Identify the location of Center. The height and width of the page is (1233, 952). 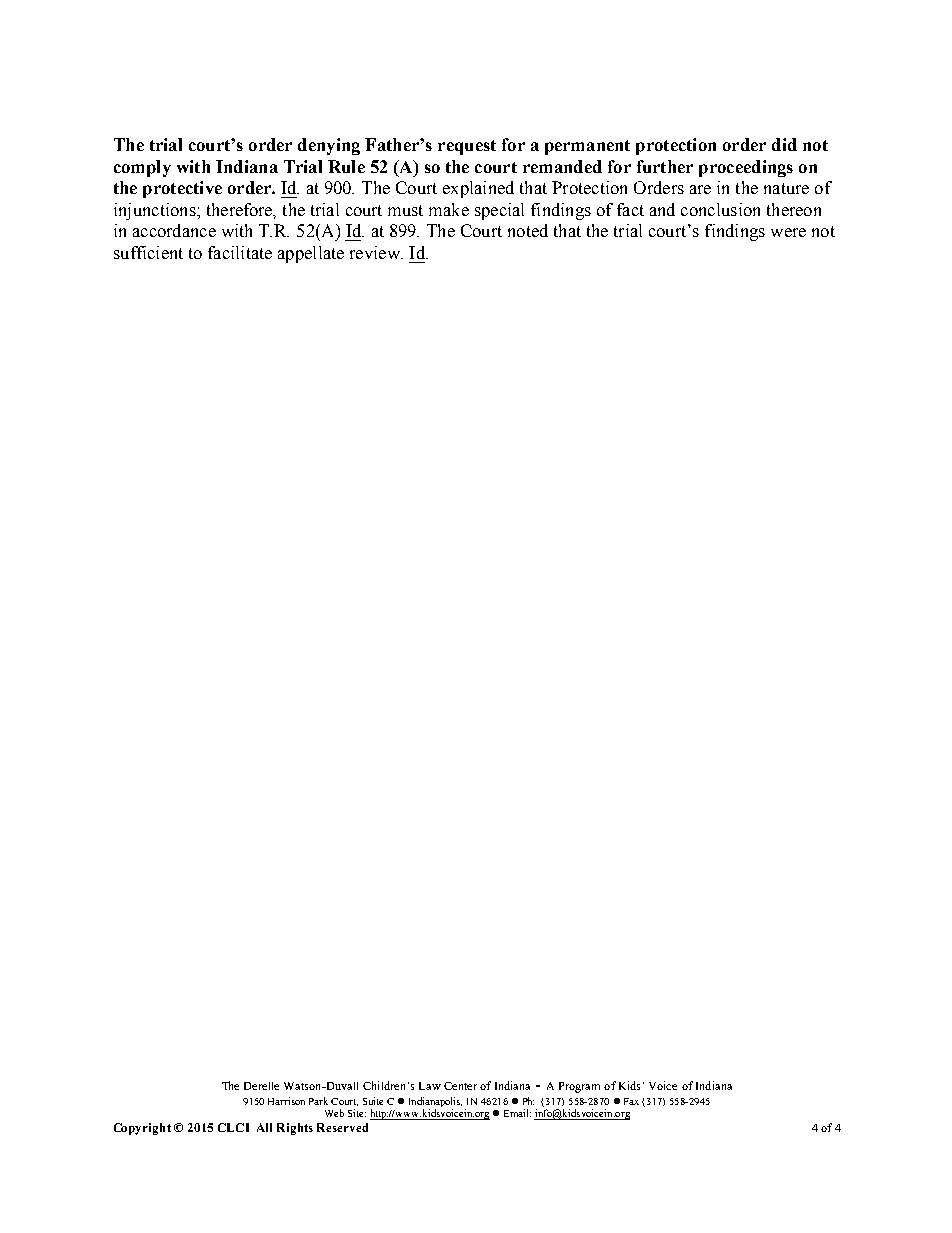
(460, 1086).
